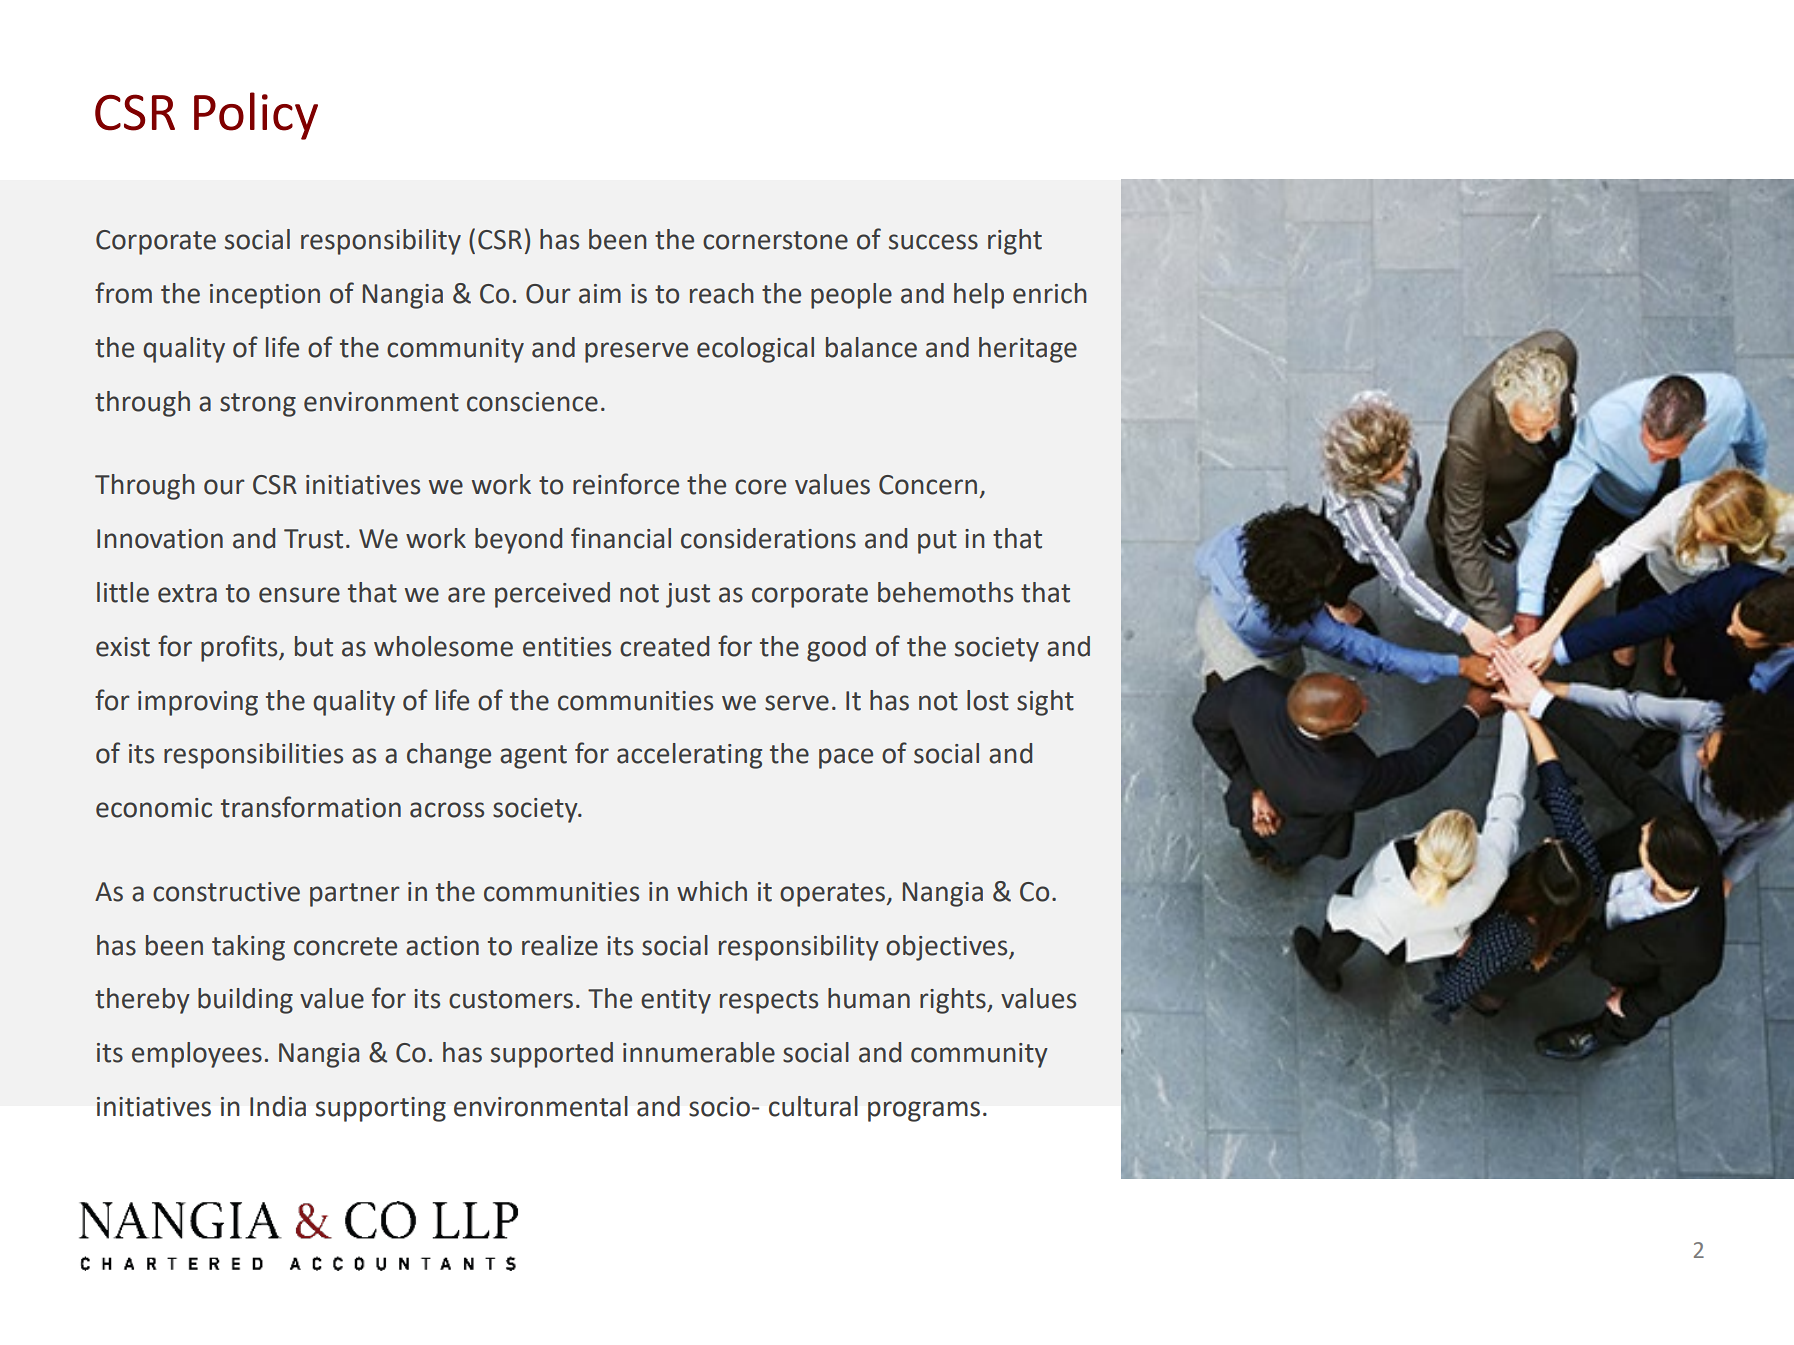 Image resolution: width=1794 pixels, height=1345 pixels. What do you see at coordinates (197, 1055) in the page?
I see `employees` at bounding box center [197, 1055].
